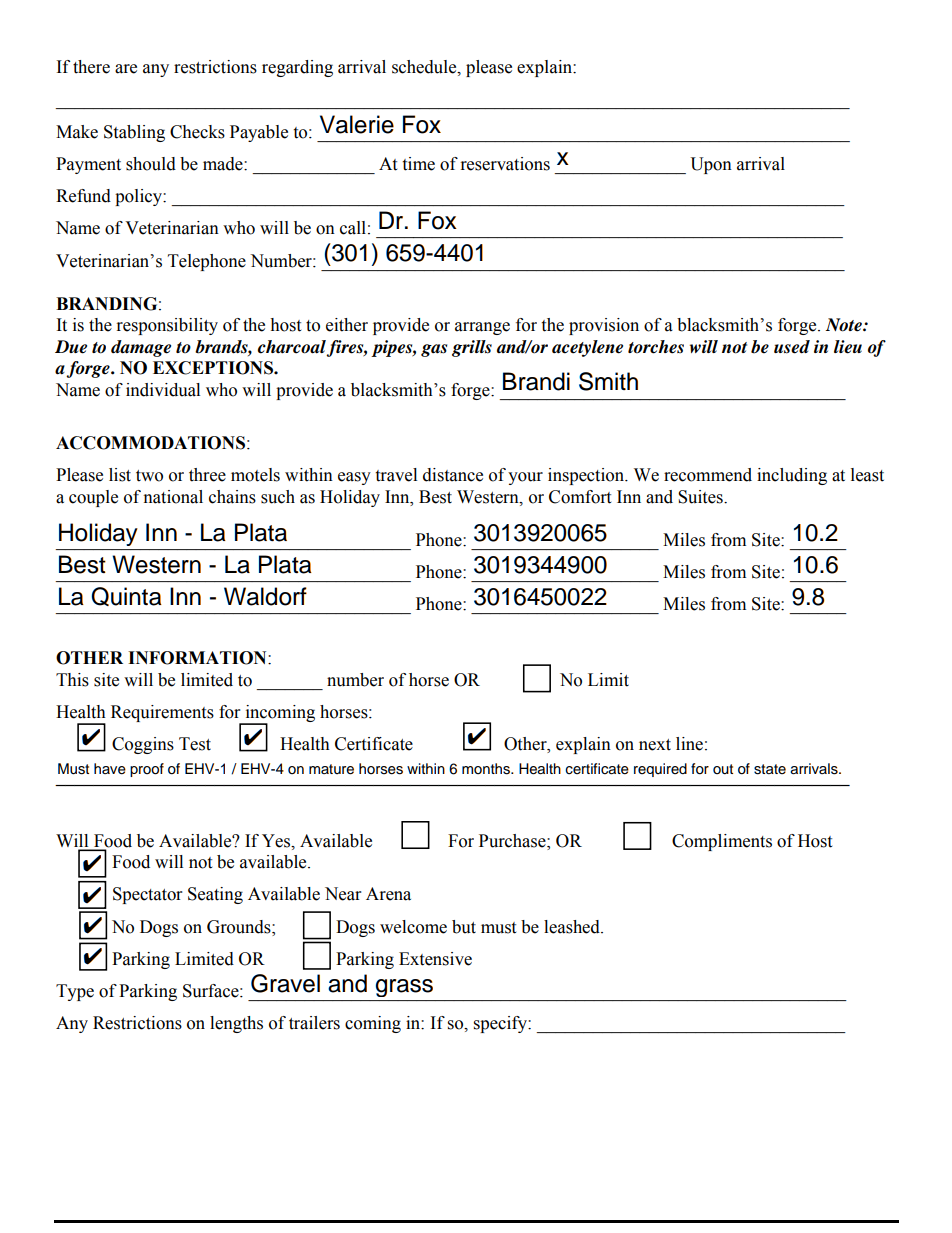 The height and width of the screenshot is (1233, 952). What do you see at coordinates (701, 497) in the screenshot?
I see `Suites` at bounding box center [701, 497].
